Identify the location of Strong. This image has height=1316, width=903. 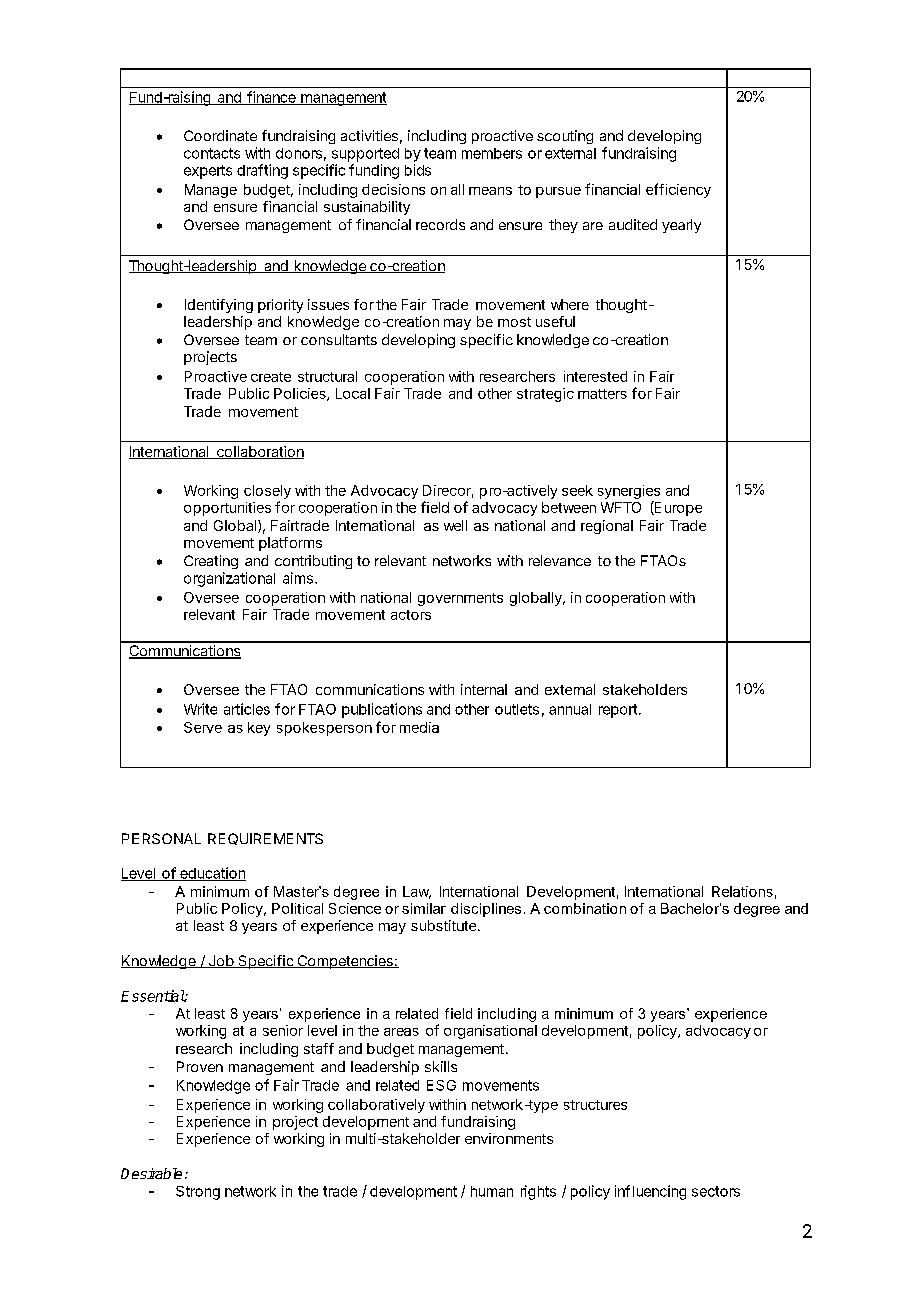
(198, 1193).
